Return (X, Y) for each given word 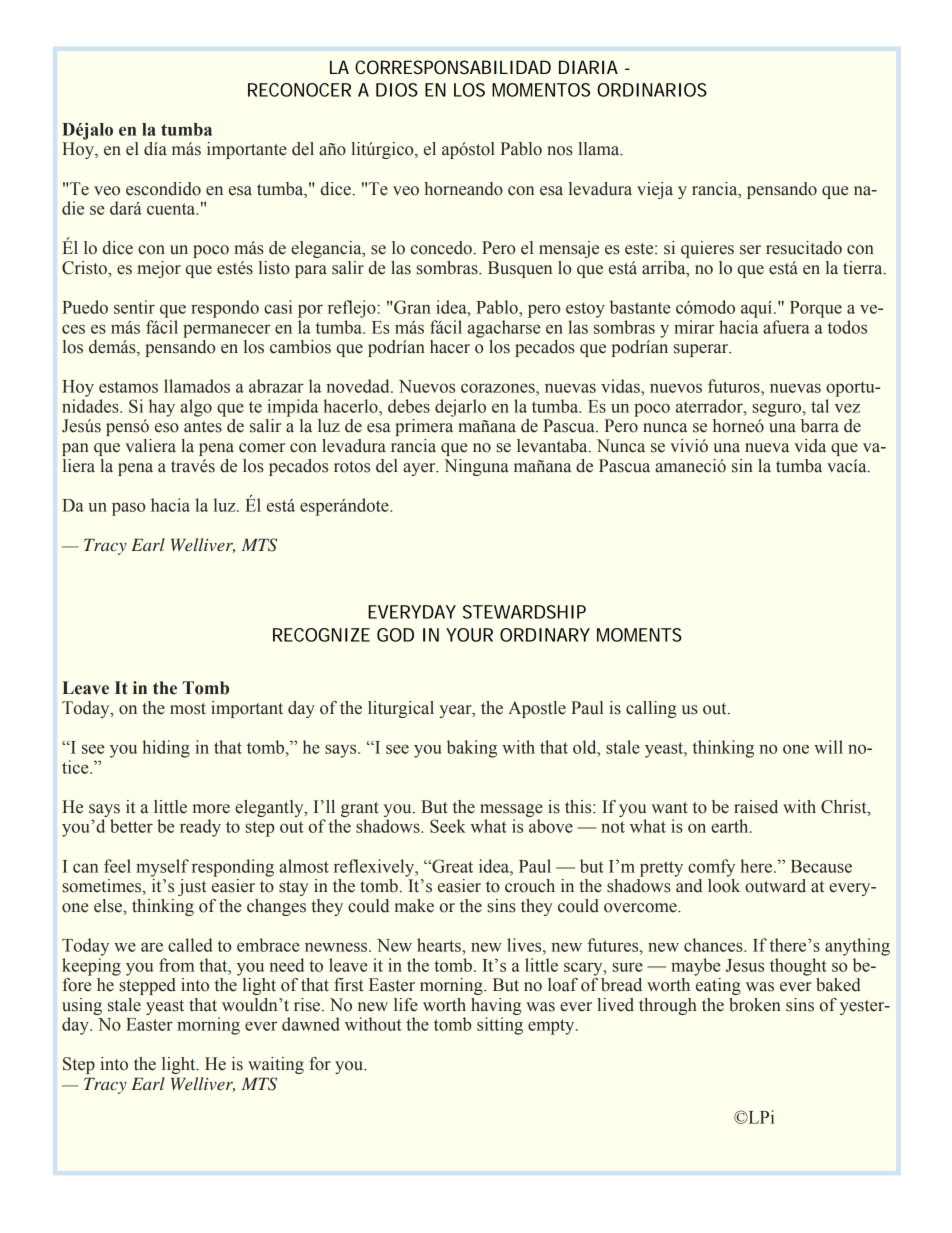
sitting (500, 1026)
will (828, 747)
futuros (735, 386)
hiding (166, 749)
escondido (163, 189)
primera (424, 427)
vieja (655, 190)
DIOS (397, 90)
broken (755, 1005)
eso (167, 428)
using (82, 1006)
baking (472, 749)
